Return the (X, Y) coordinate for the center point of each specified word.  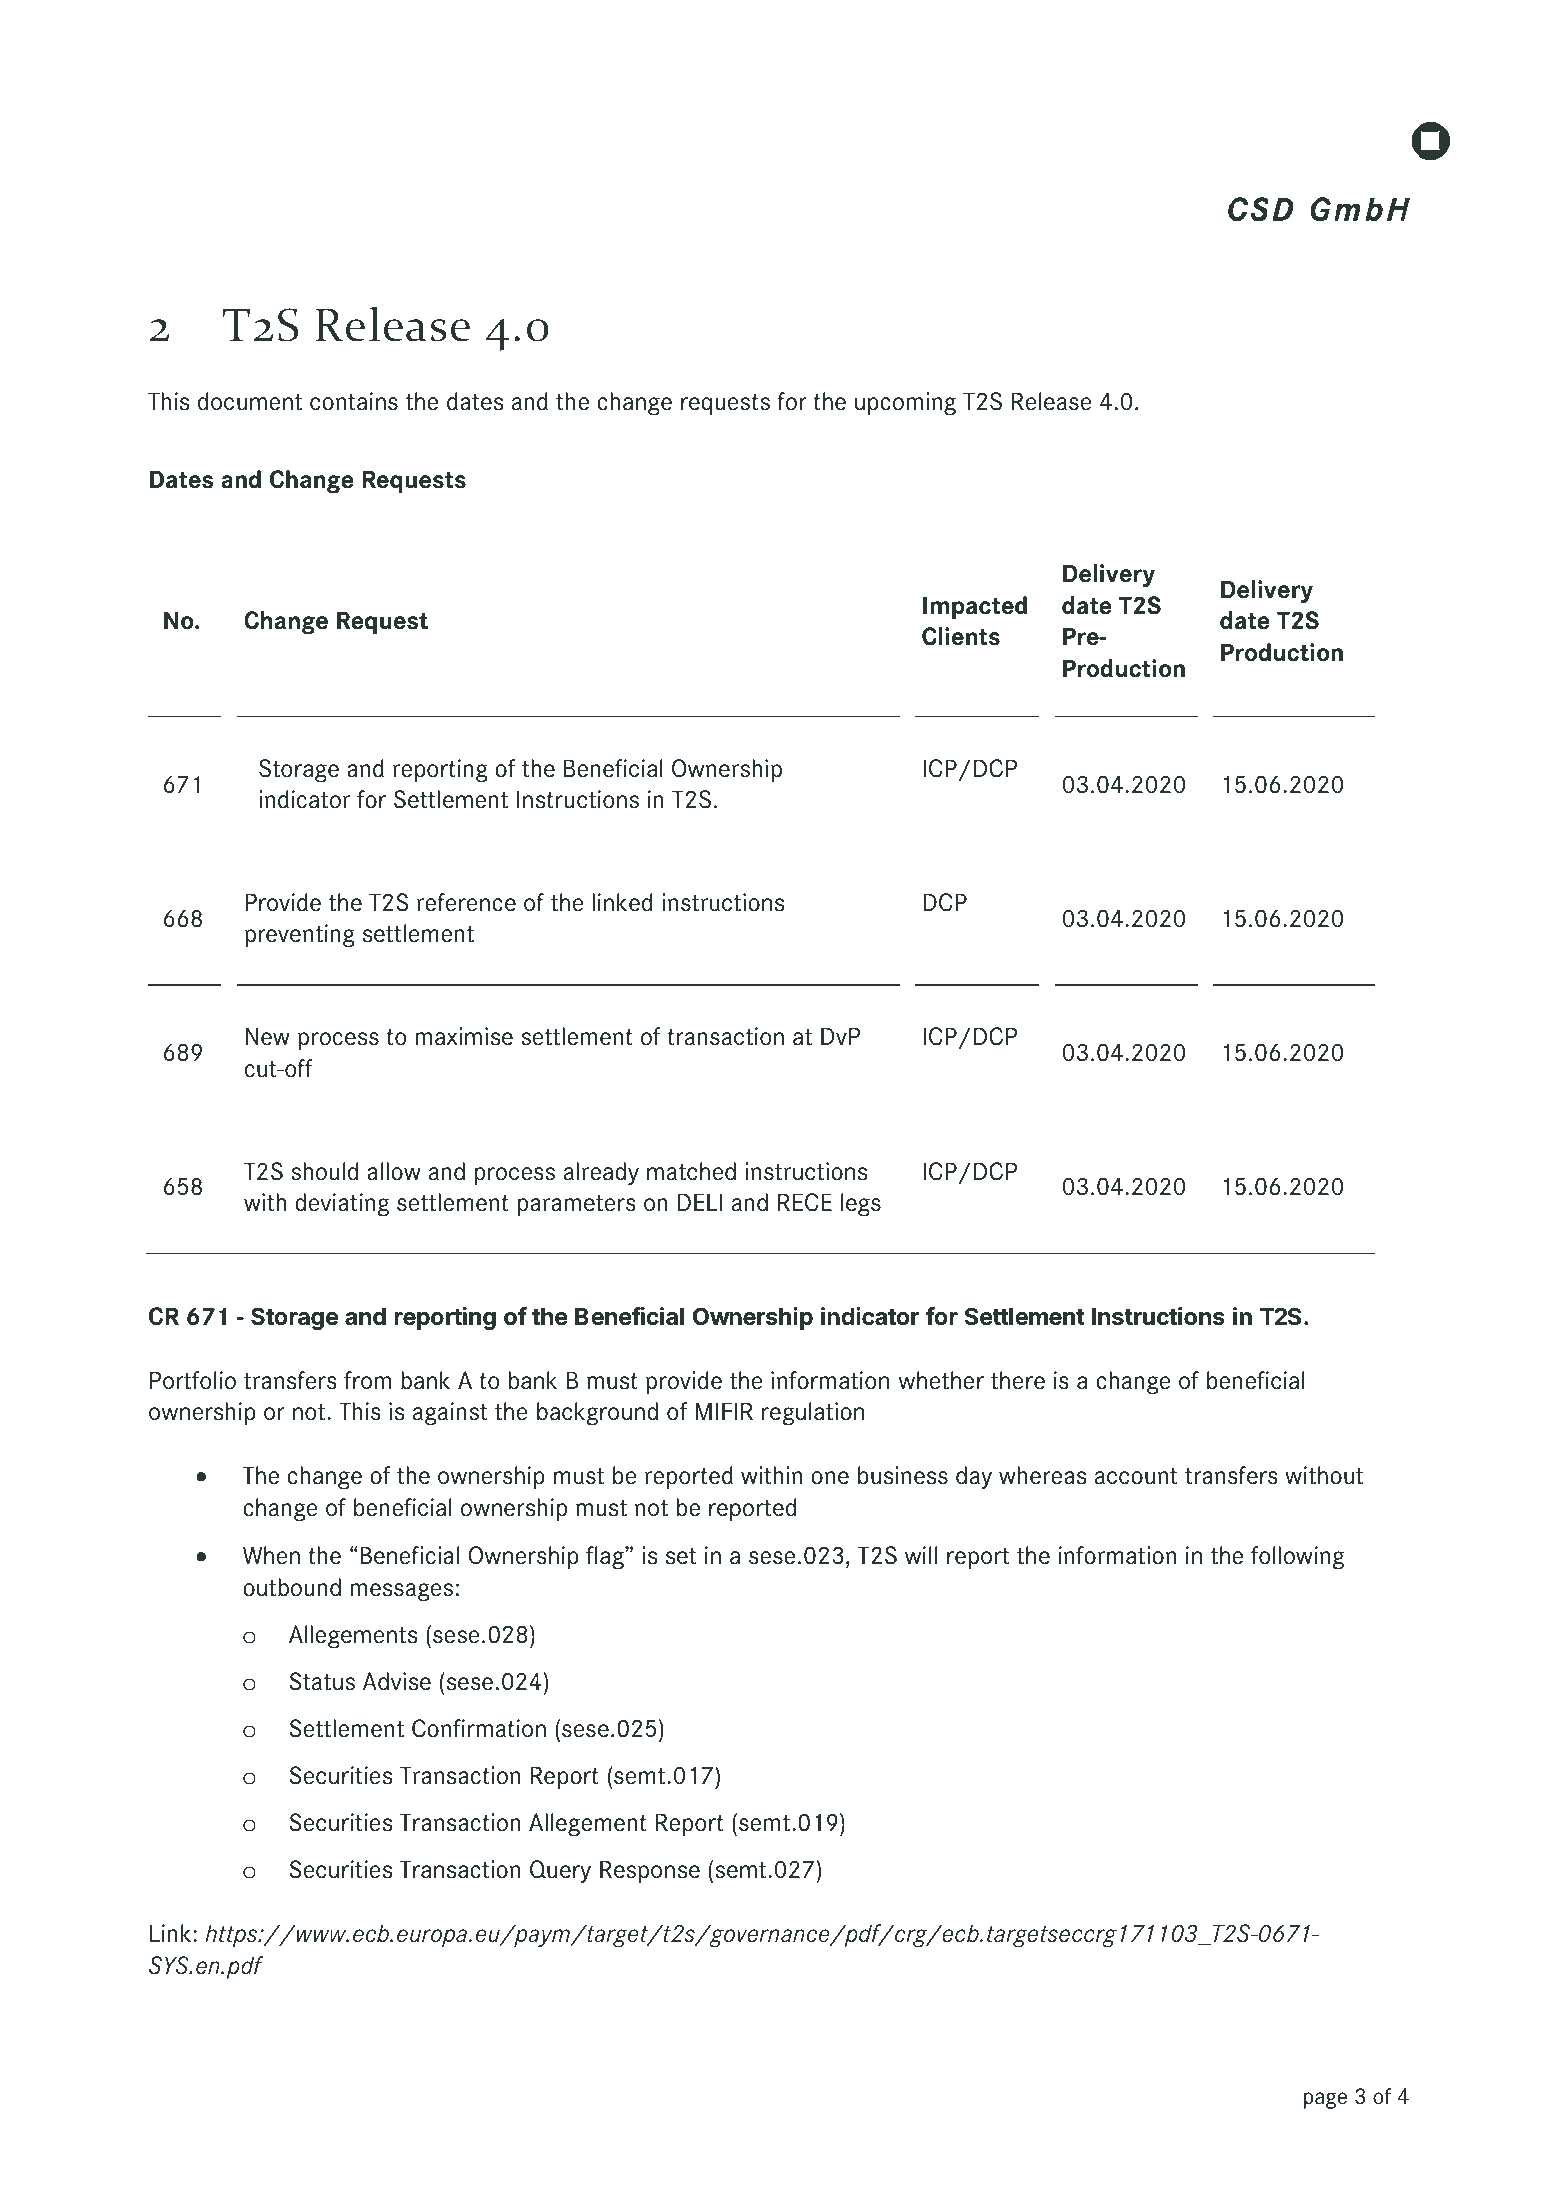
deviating (342, 1205)
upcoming (905, 404)
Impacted (975, 607)
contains (354, 401)
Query (560, 1871)
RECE (805, 1202)
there (1018, 1380)
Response (650, 1871)
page (1325, 2100)
